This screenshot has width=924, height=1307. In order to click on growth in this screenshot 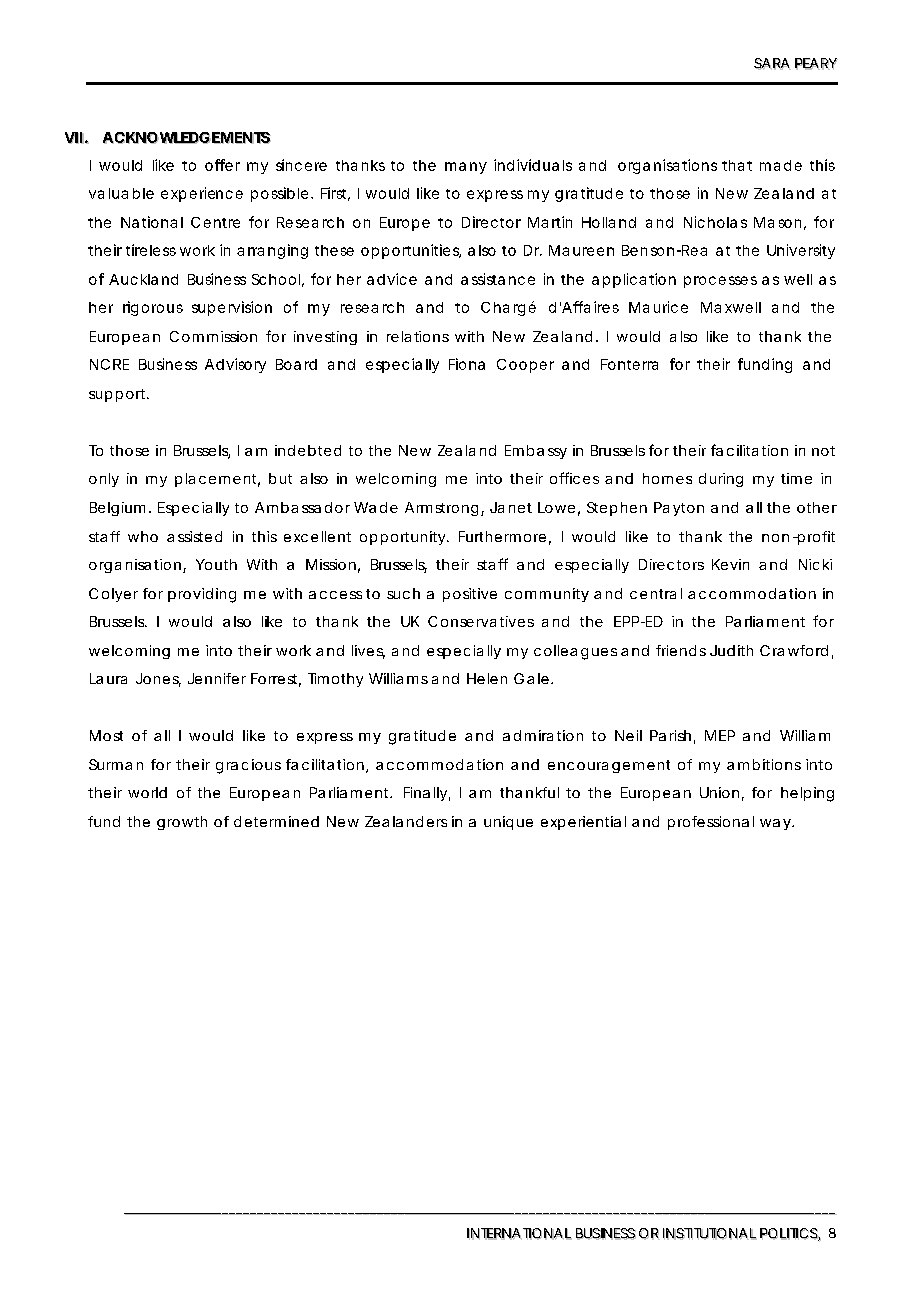, I will do `click(182, 823)`.
